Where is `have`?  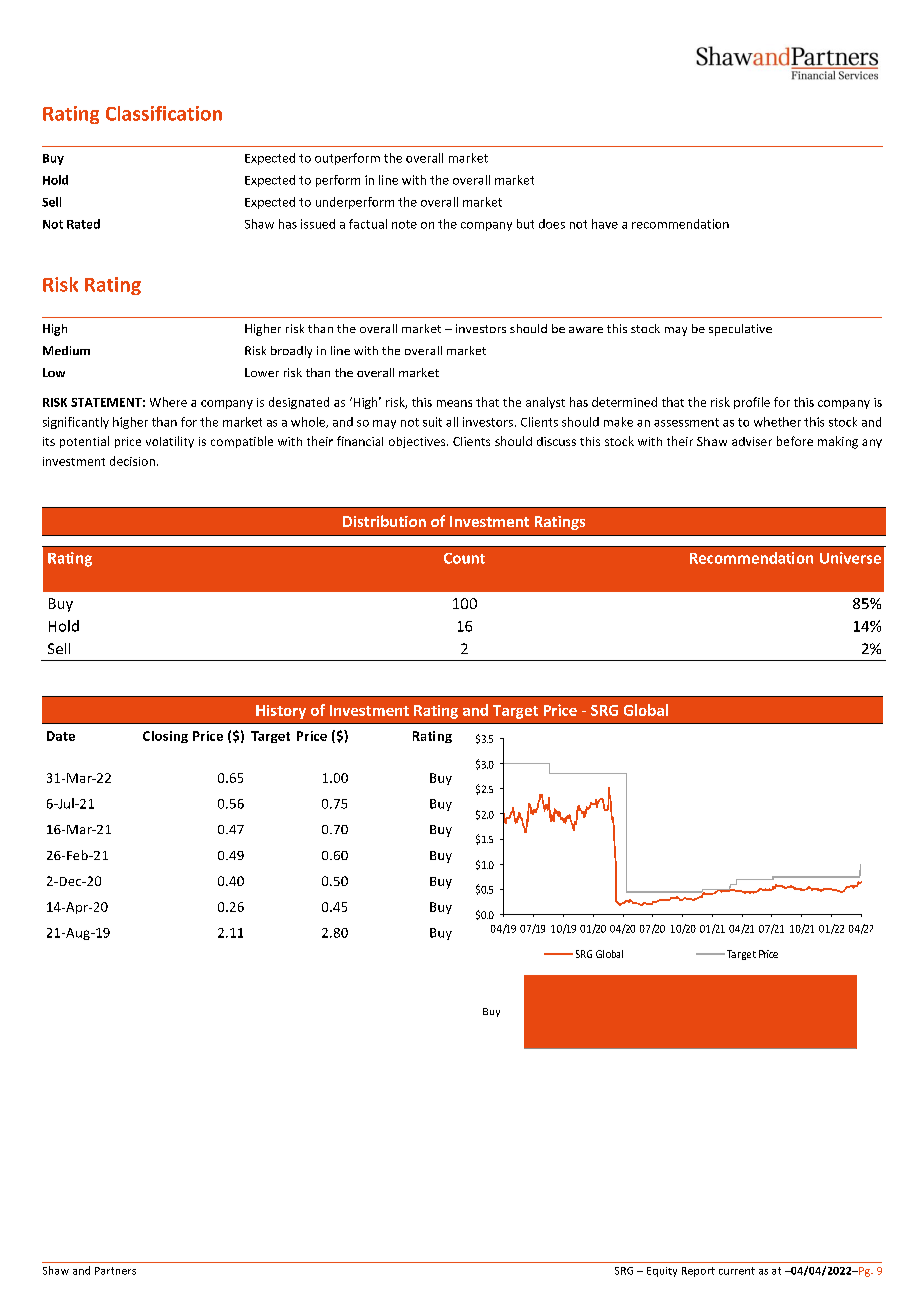
have is located at coordinates (605, 224).
